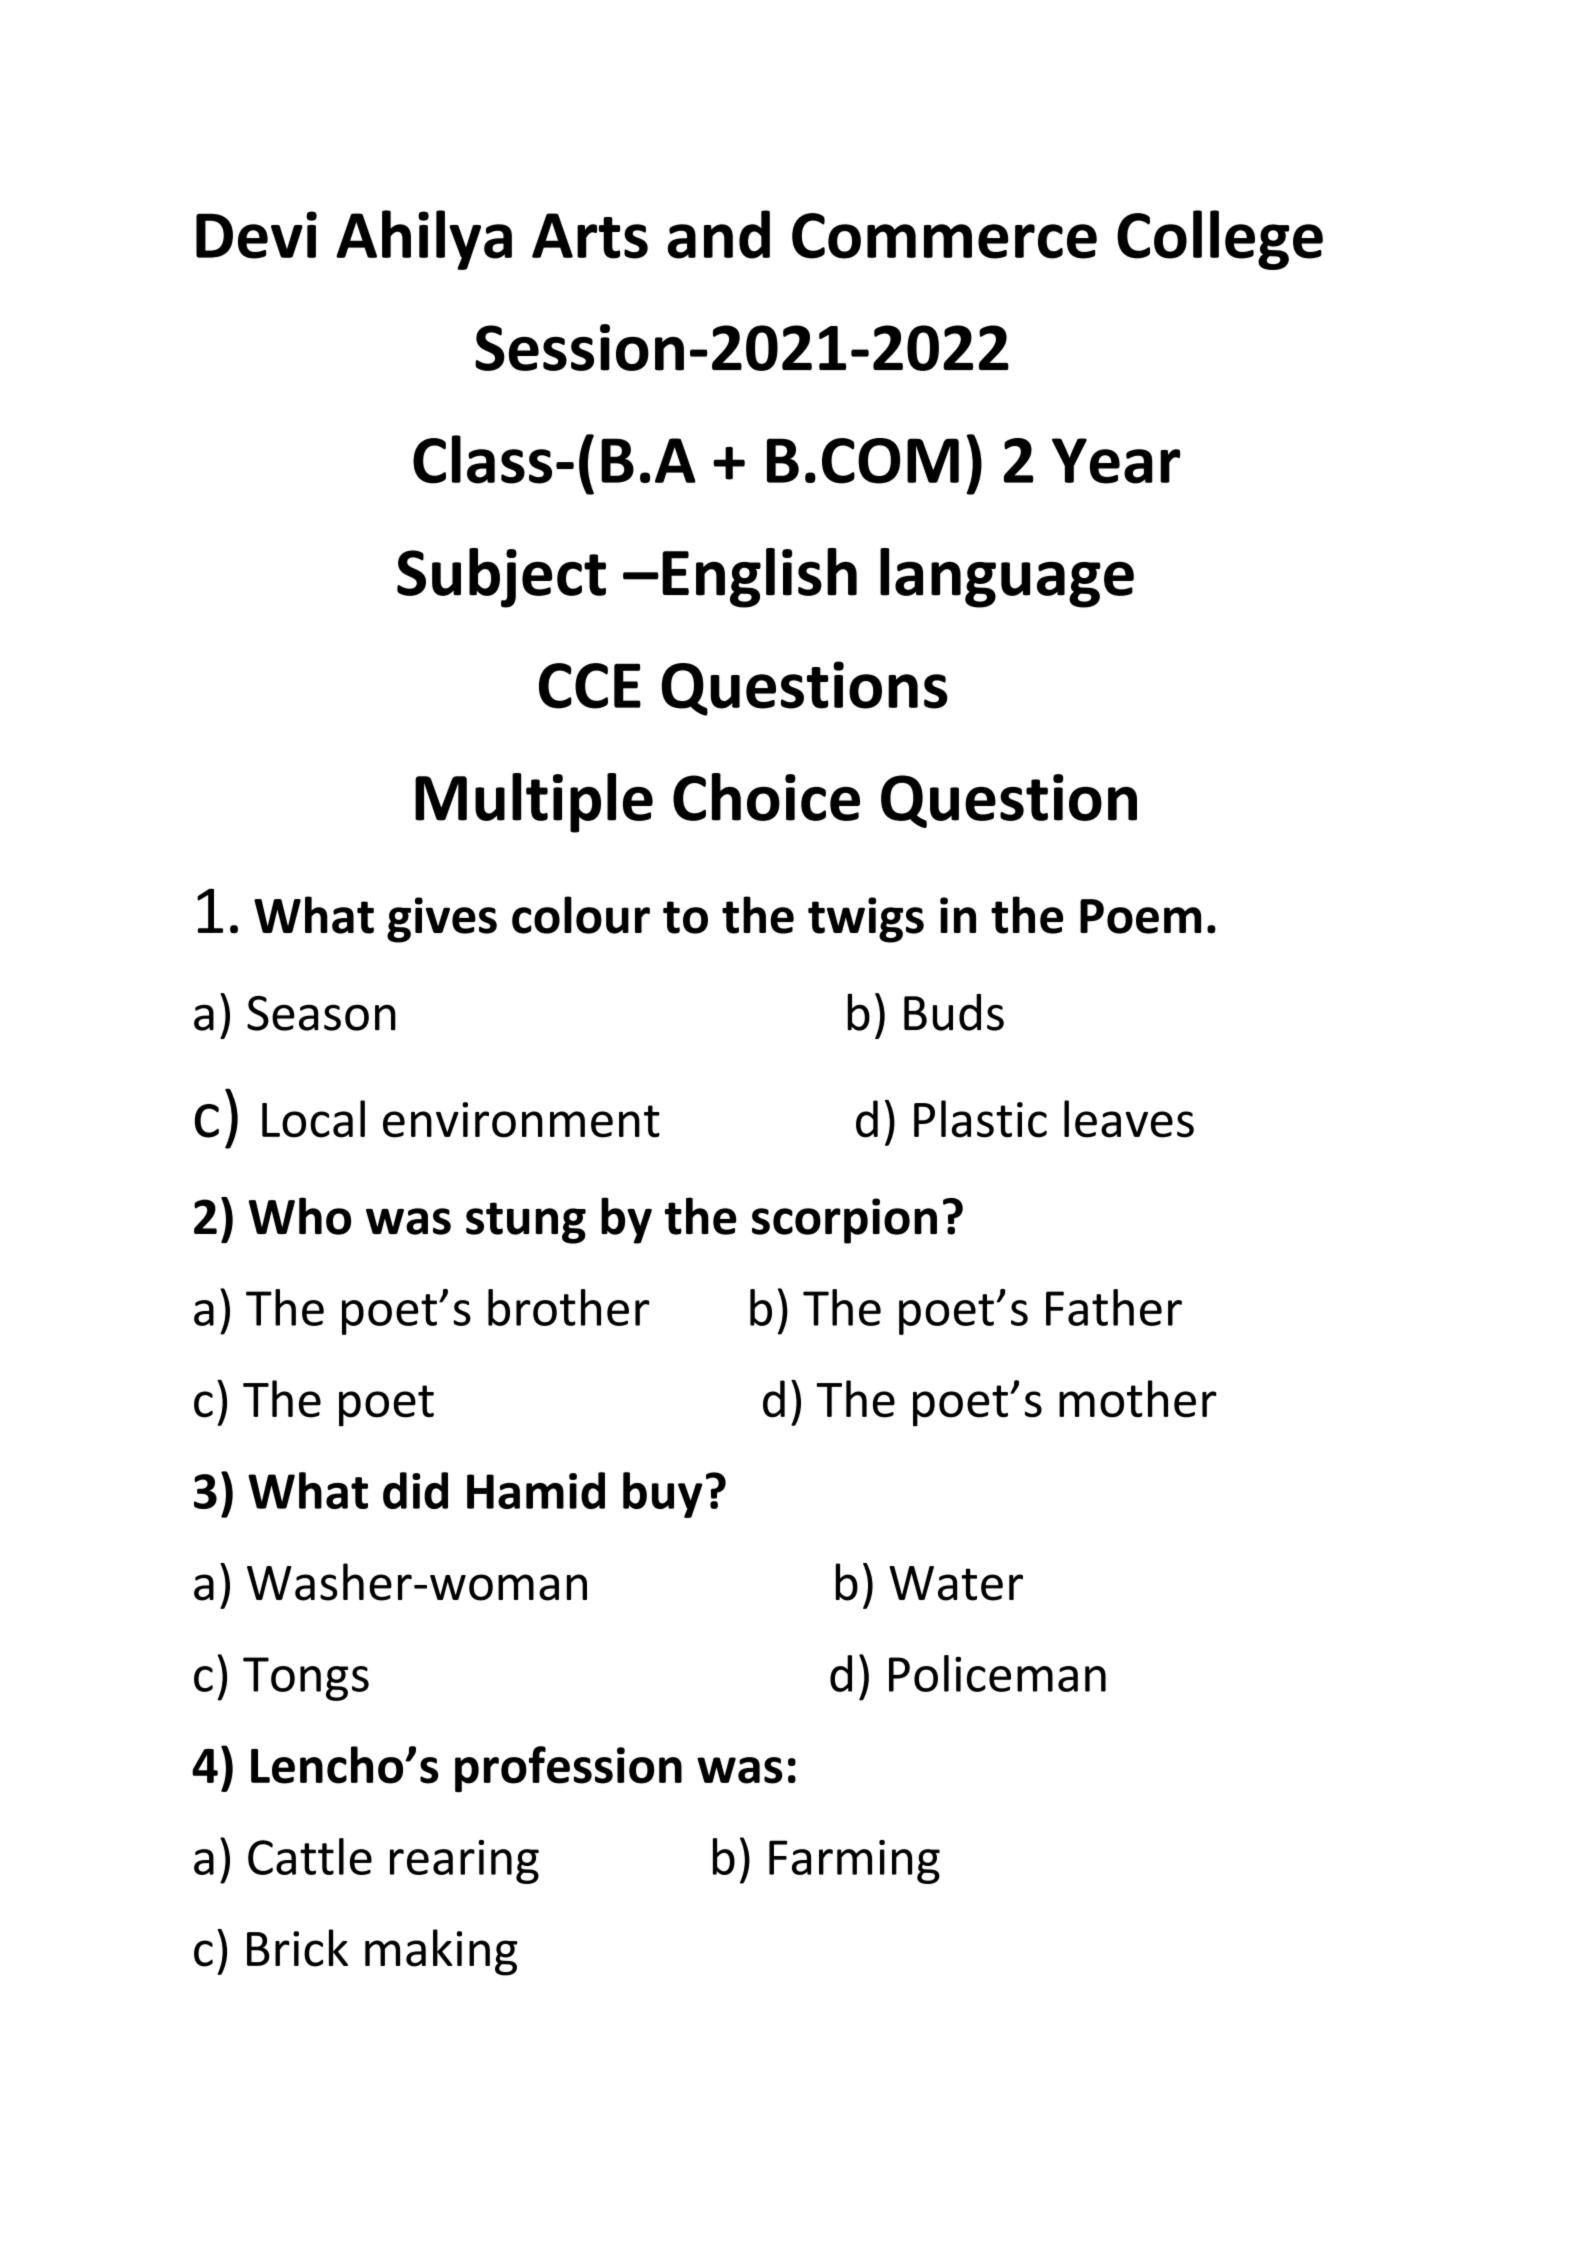 The image size is (1585, 2242). Describe the element at coordinates (521, 1120) in the document. I see `environment` at that location.
